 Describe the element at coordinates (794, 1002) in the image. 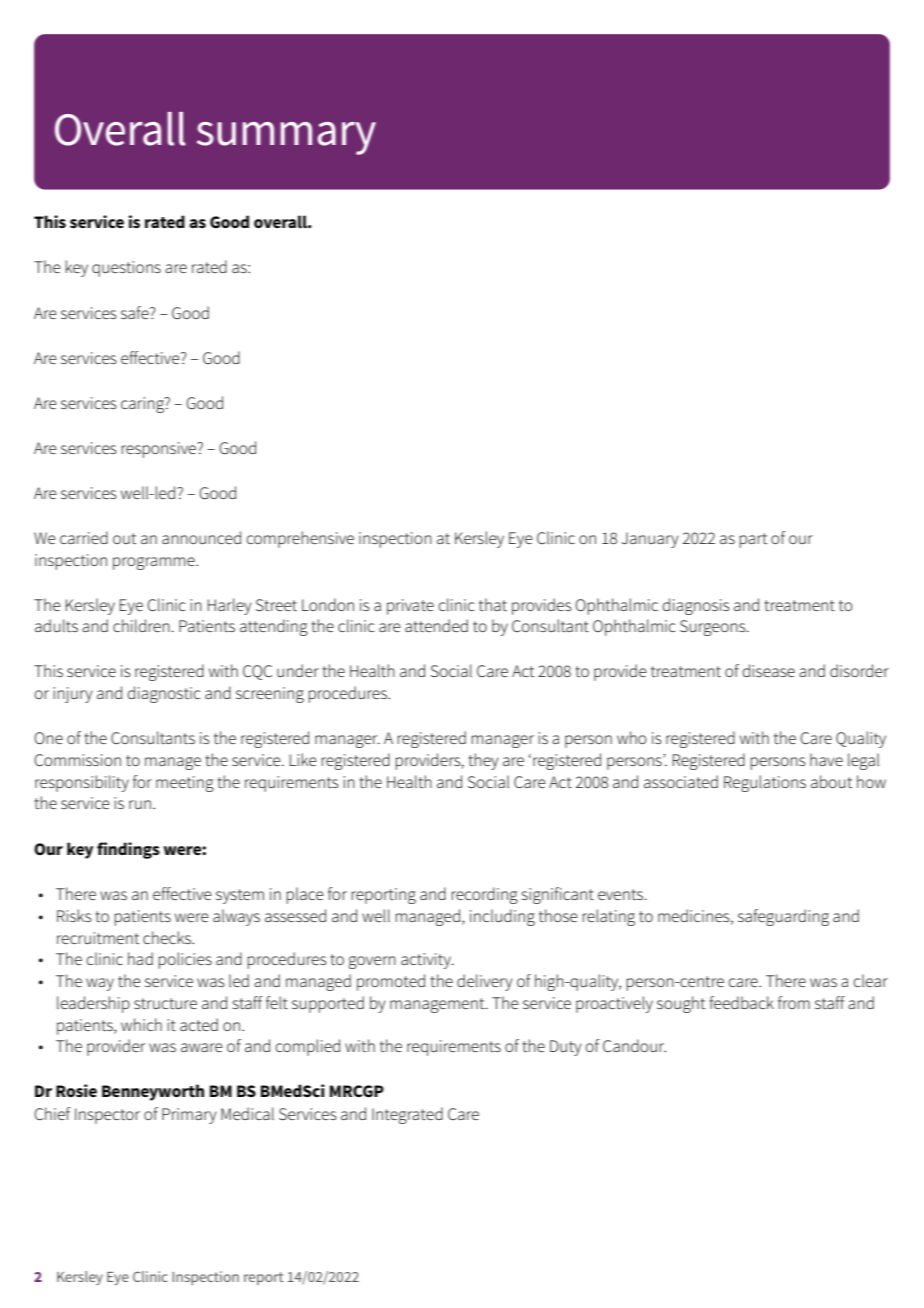

I see `from` at that location.
